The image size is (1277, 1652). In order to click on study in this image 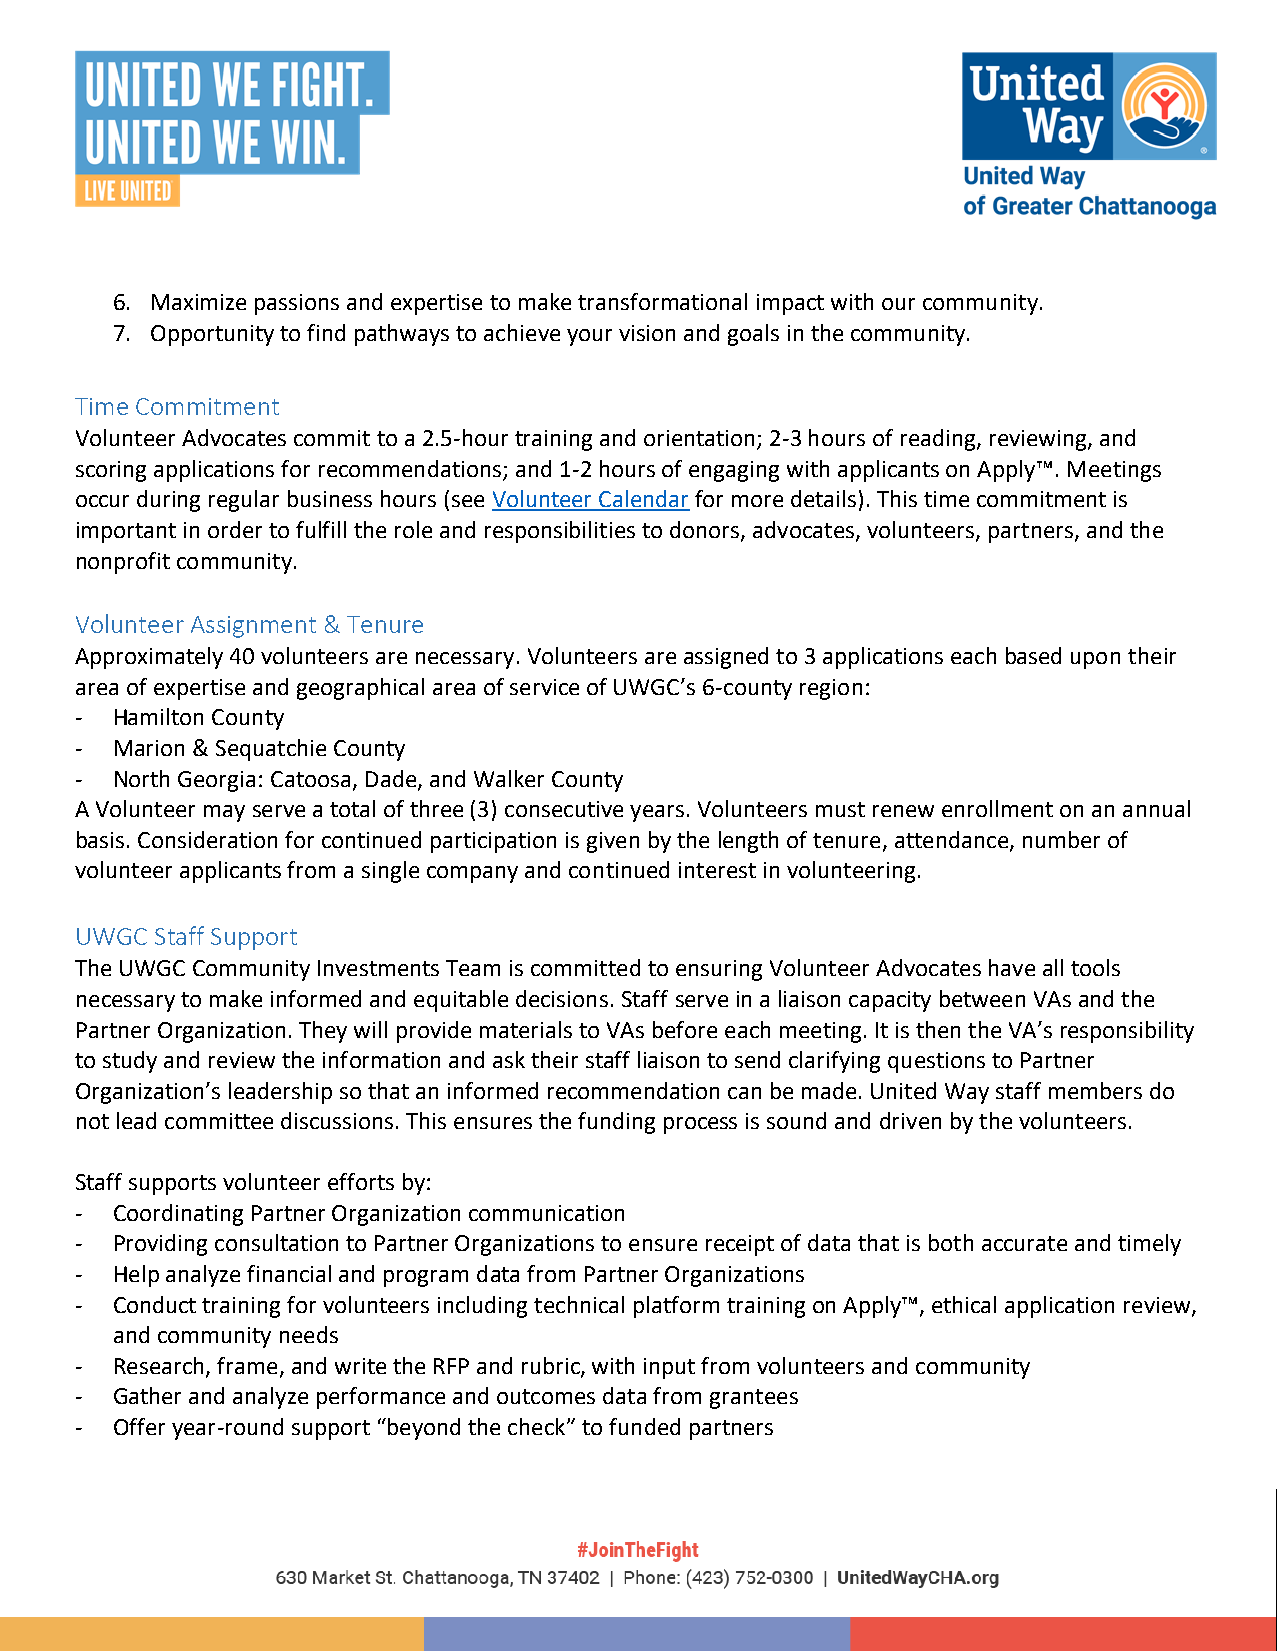, I will do `click(130, 1062)`.
